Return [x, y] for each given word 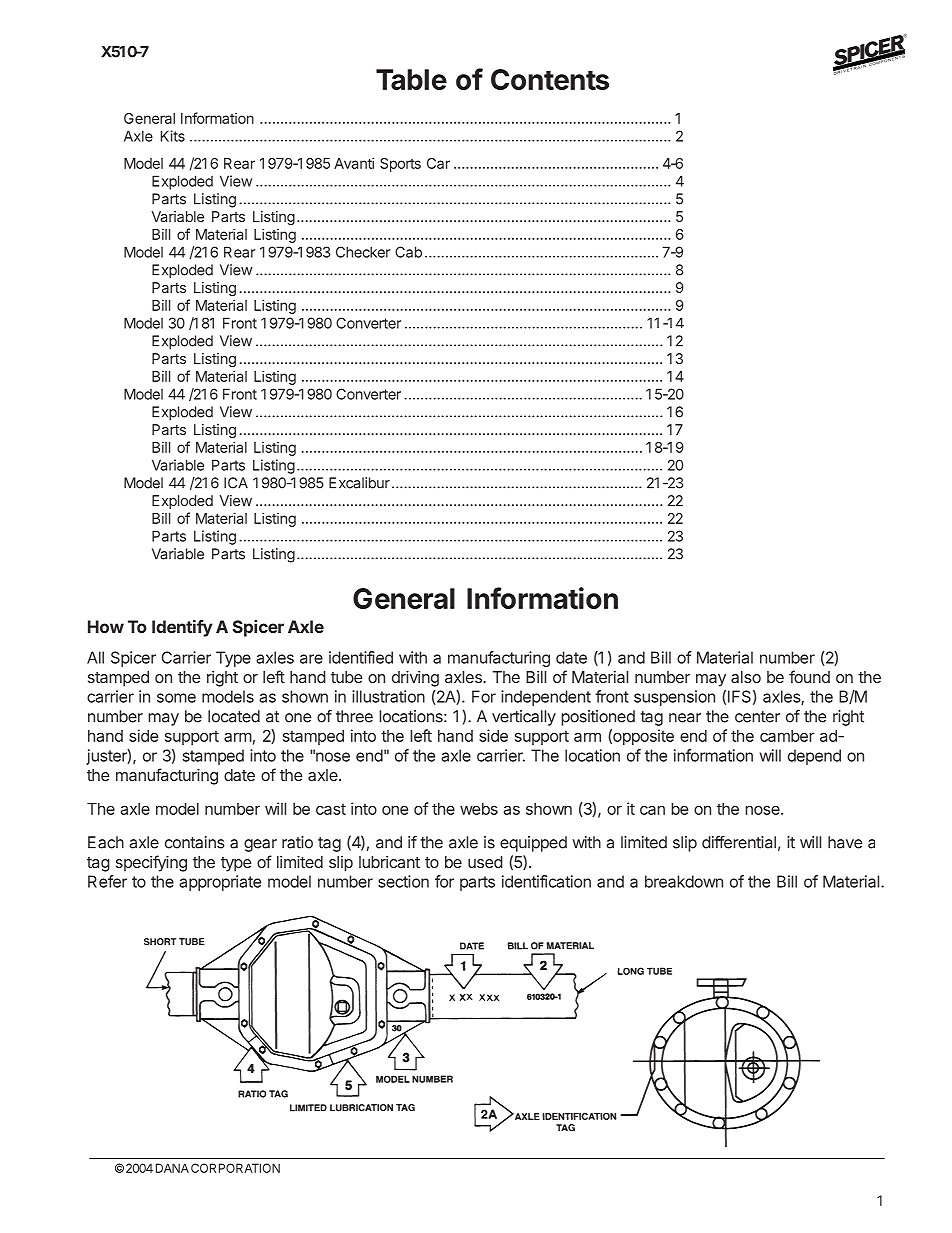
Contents [550, 79]
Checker [363, 252]
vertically [524, 718]
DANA [172, 1168]
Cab [408, 252]
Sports [400, 165]
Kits [173, 136]
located [234, 716]
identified [361, 657]
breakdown [684, 881]
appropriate [220, 883]
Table [411, 79]
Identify [182, 628]
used [485, 862]
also [746, 677]
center [757, 717]
